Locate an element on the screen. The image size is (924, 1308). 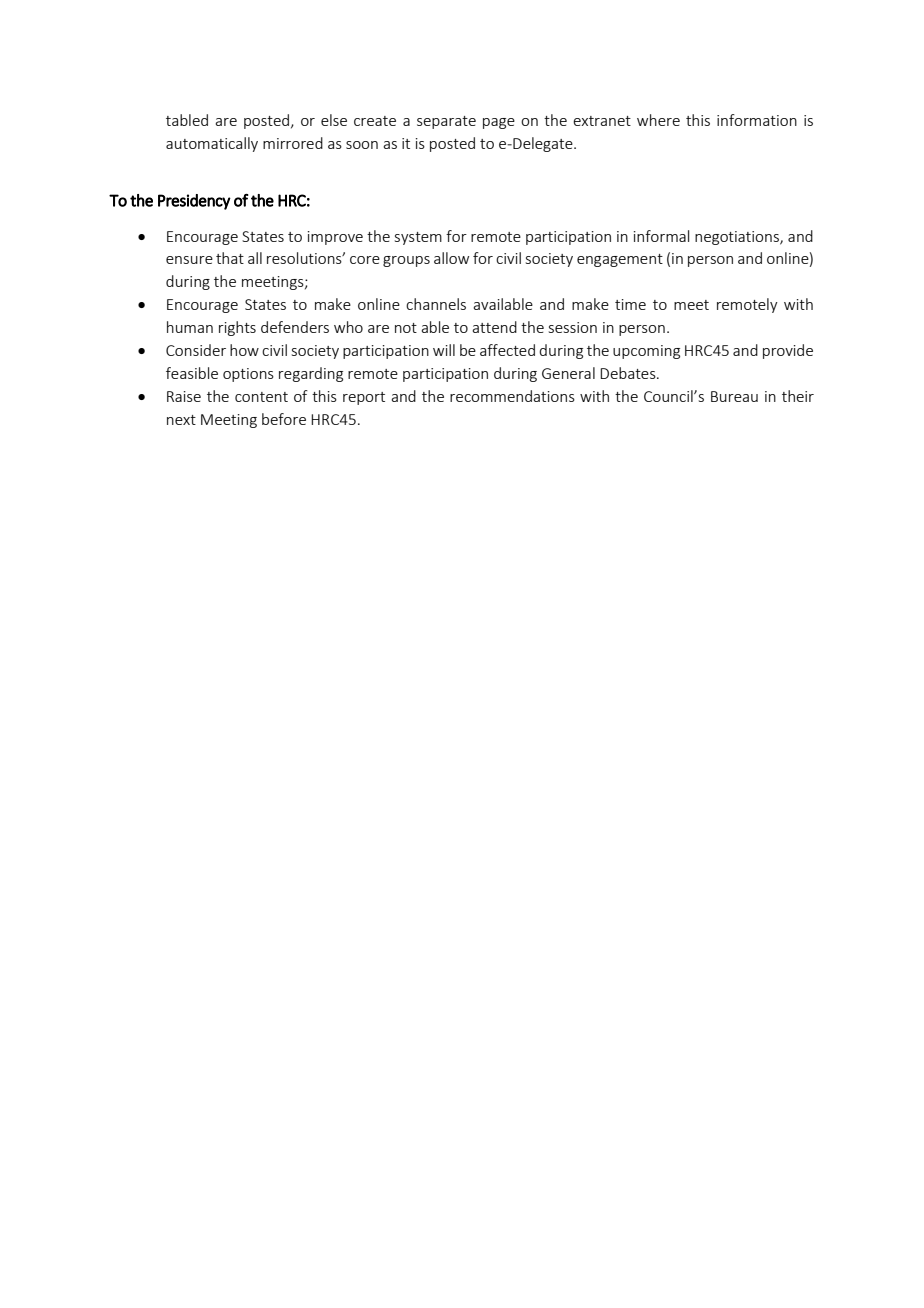
Presidency is located at coordinates (194, 202).
